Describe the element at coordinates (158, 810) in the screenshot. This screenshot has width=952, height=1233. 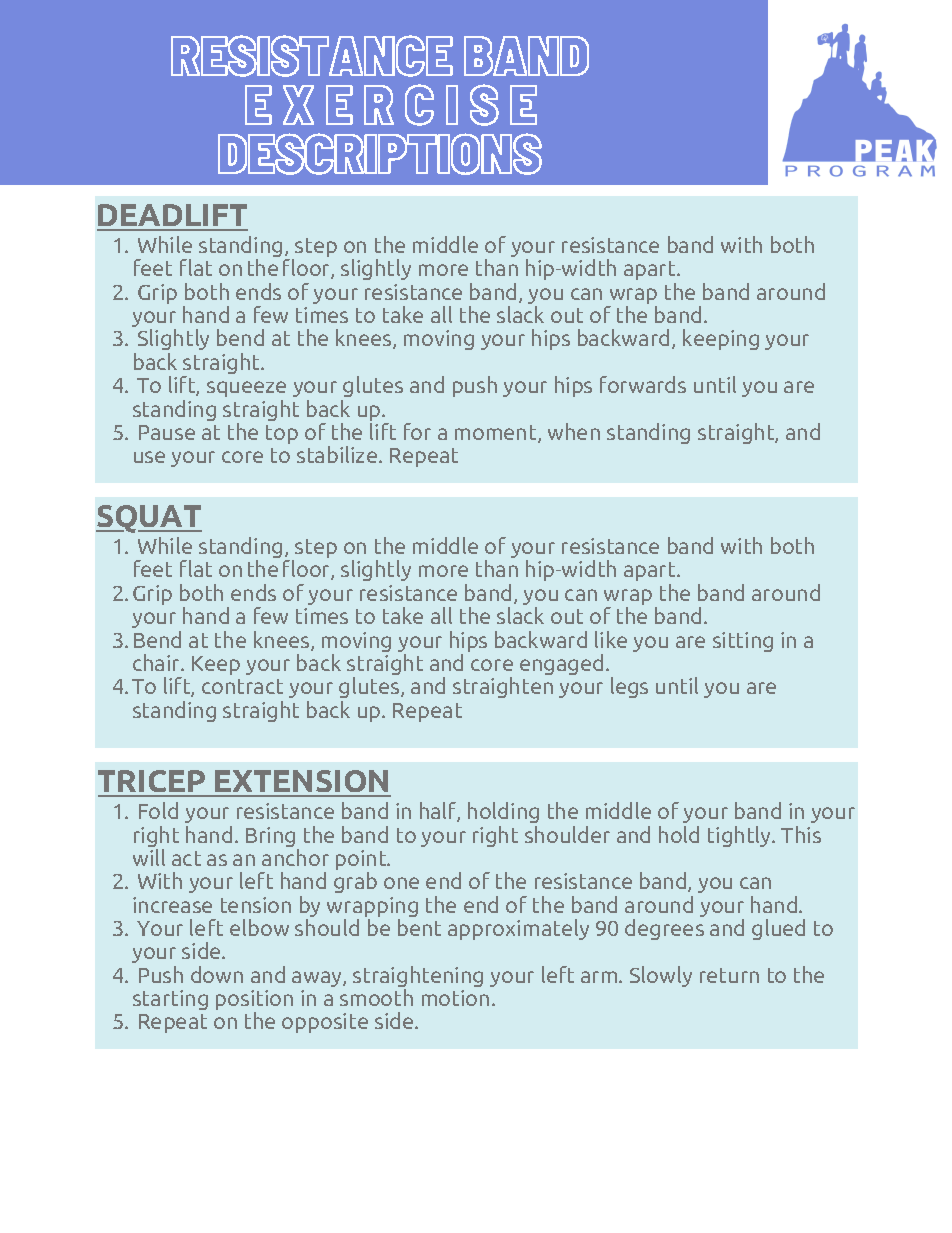
I see `Fold` at that location.
